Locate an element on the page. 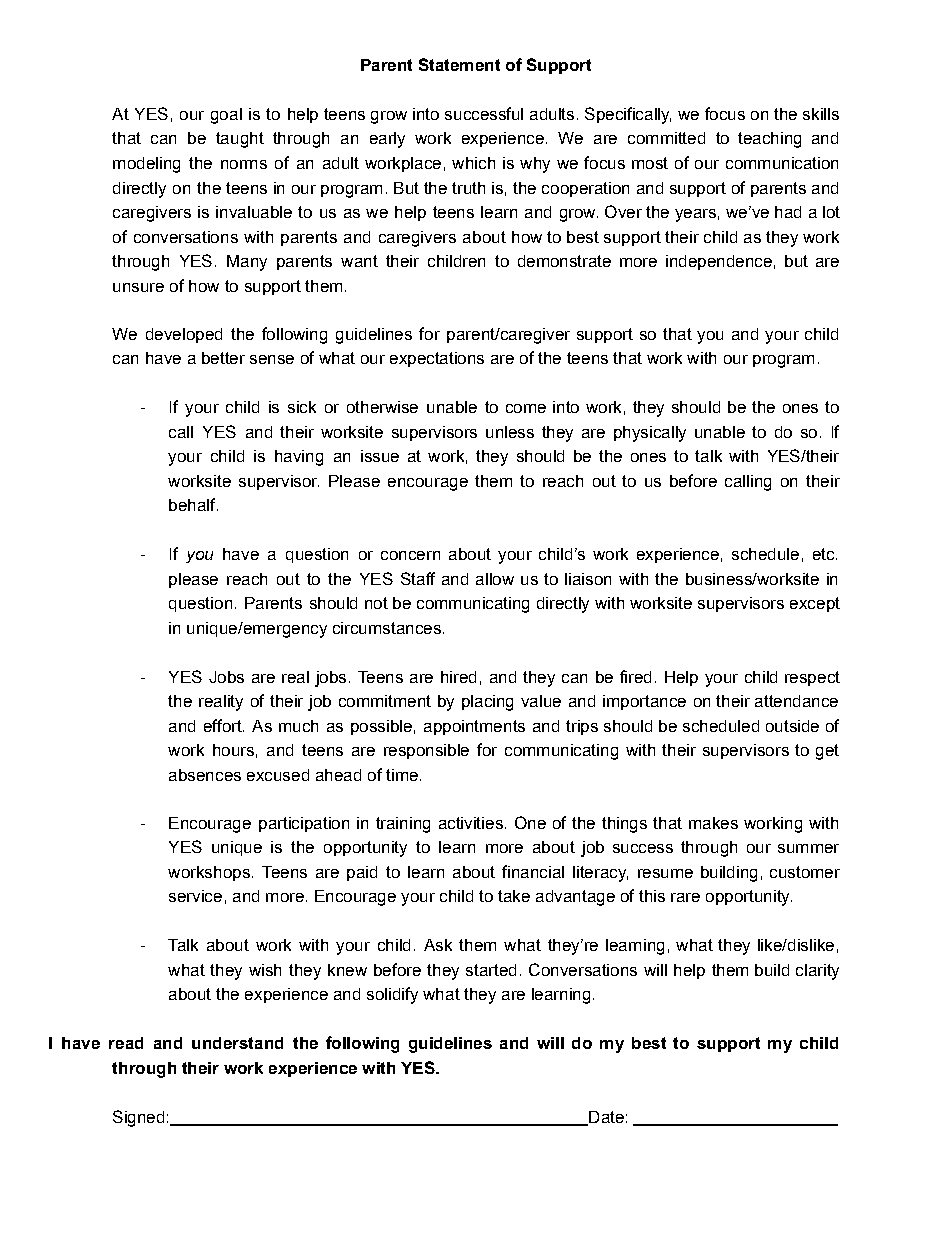  Statement is located at coordinates (459, 64).
